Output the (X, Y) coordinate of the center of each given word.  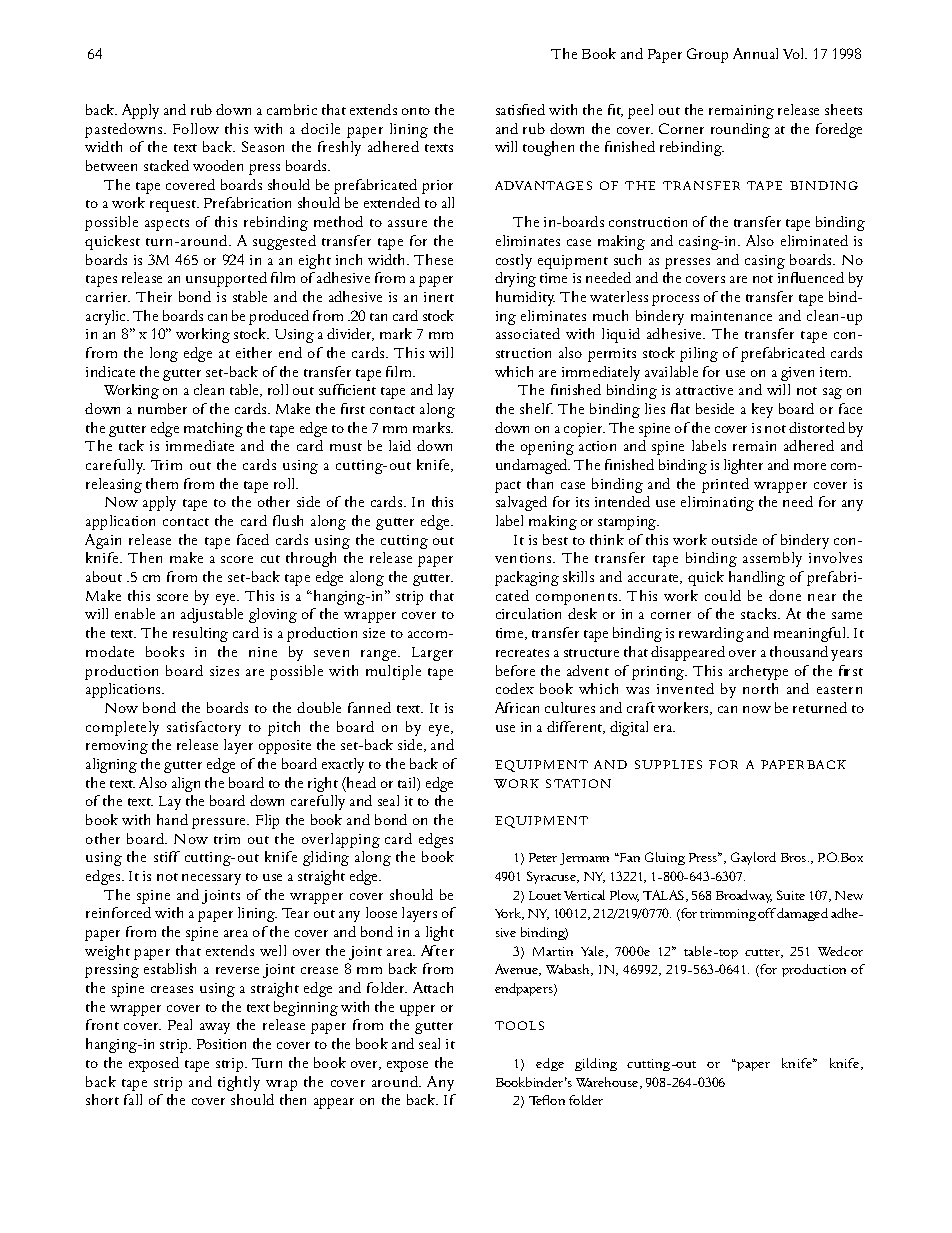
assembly (772, 559)
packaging (527, 578)
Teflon (547, 1100)
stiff (167, 856)
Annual (755, 53)
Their (154, 296)
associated (528, 333)
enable (135, 613)
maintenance (731, 316)
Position (221, 1044)
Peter (543, 857)
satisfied (520, 109)
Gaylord (753, 858)
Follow (196, 128)
